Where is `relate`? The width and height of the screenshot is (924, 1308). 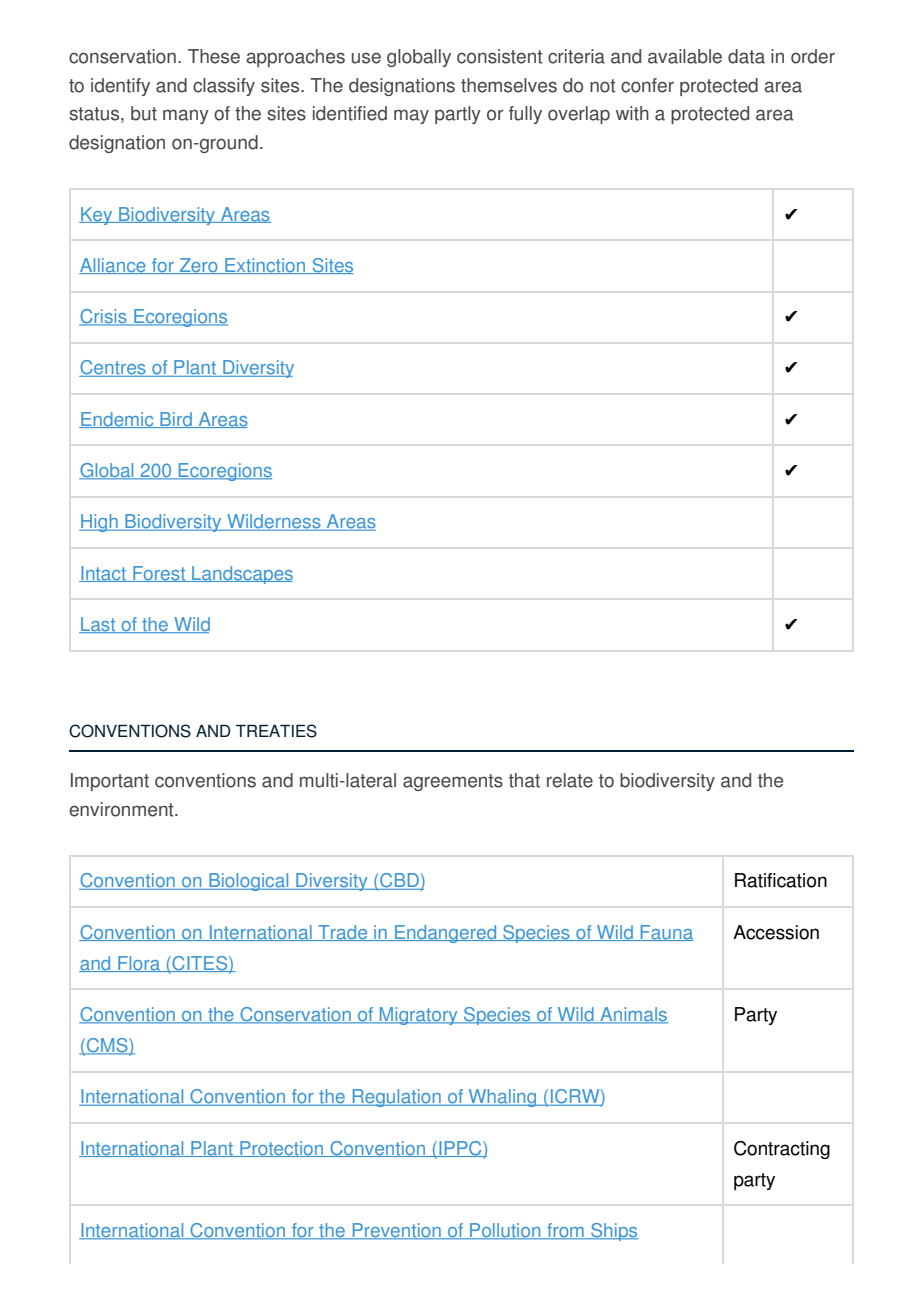 relate is located at coordinates (570, 780).
